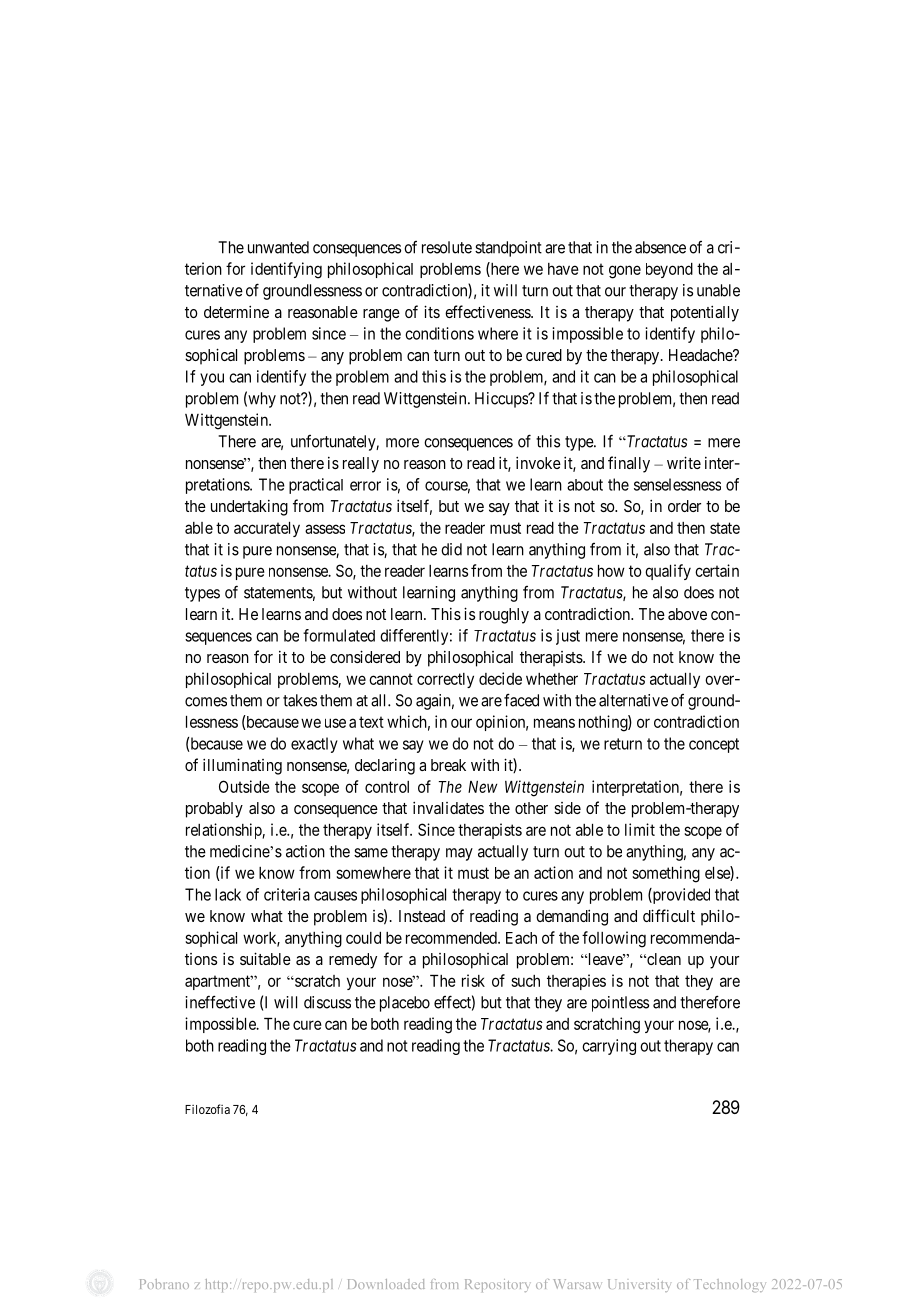  I want to click on New, so click(483, 787).
